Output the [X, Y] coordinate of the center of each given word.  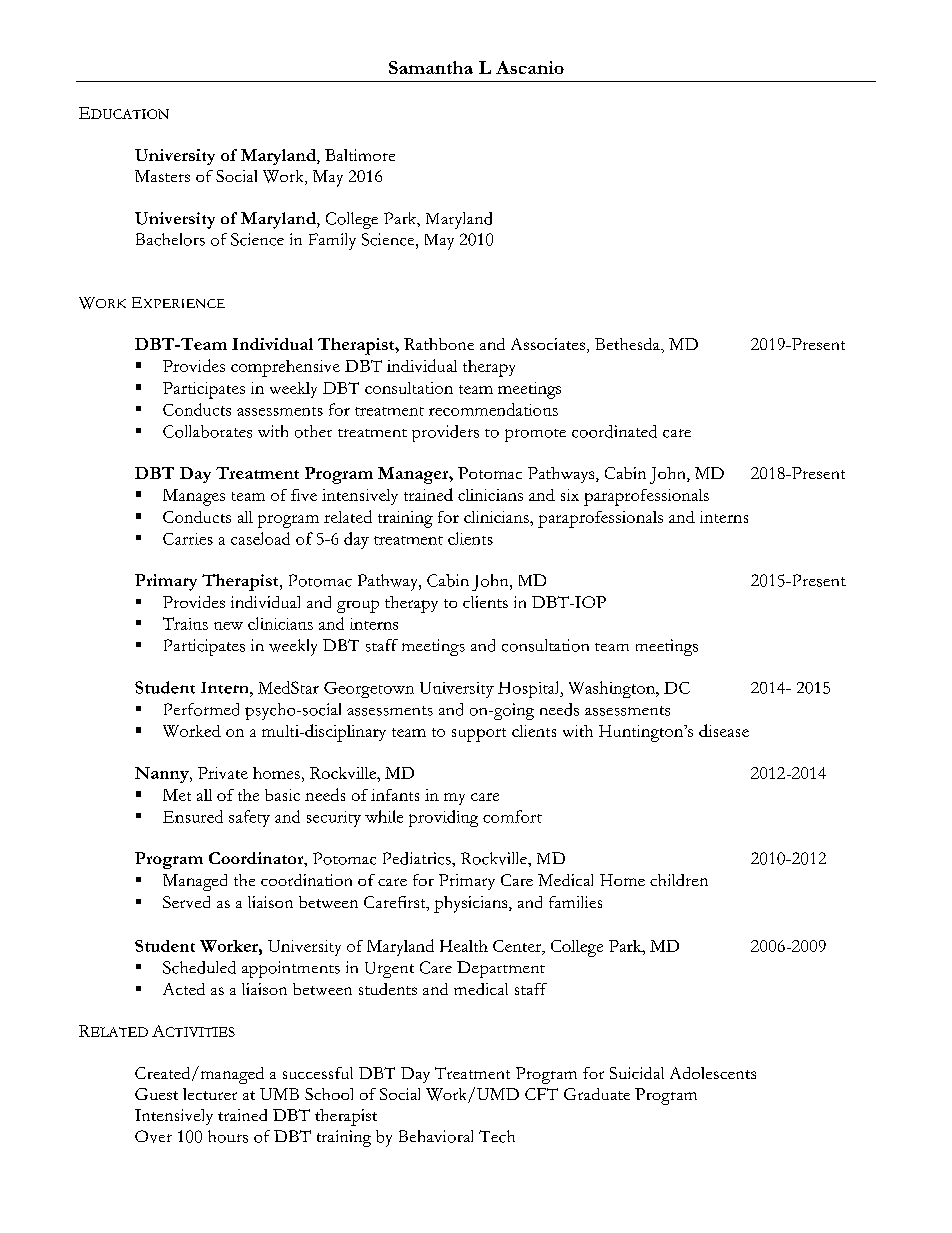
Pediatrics [418, 858]
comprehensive [285, 368]
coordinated [614, 431]
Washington [613, 689]
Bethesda [629, 345]
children [679, 880]
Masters [162, 176]
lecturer [210, 1094]
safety [249, 818]
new [228, 626]
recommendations [493, 409]
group [358, 606]
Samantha [431, 67]
